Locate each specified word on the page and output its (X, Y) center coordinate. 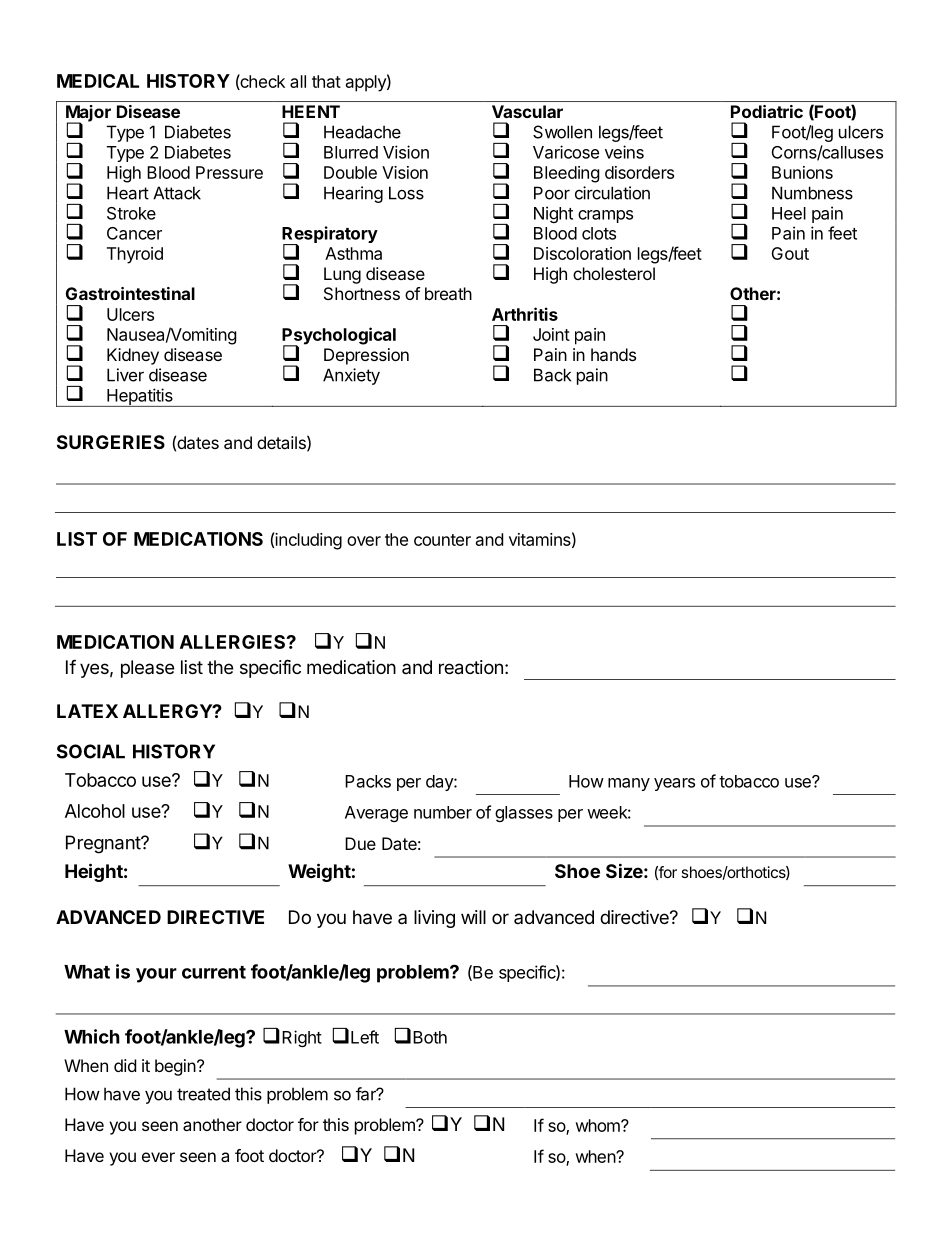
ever (158, 1157)
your (156, 975)
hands (613, 354)
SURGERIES (111, 442)
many (629, 784)
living (434, 919)
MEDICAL (98, 81)
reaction (471, 667)
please (147, 669)
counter (442, 540)
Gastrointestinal (130, 293)
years (674, 784)
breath (448, 293)
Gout (790, 253)
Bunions (802, 172)
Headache (362, 132)
